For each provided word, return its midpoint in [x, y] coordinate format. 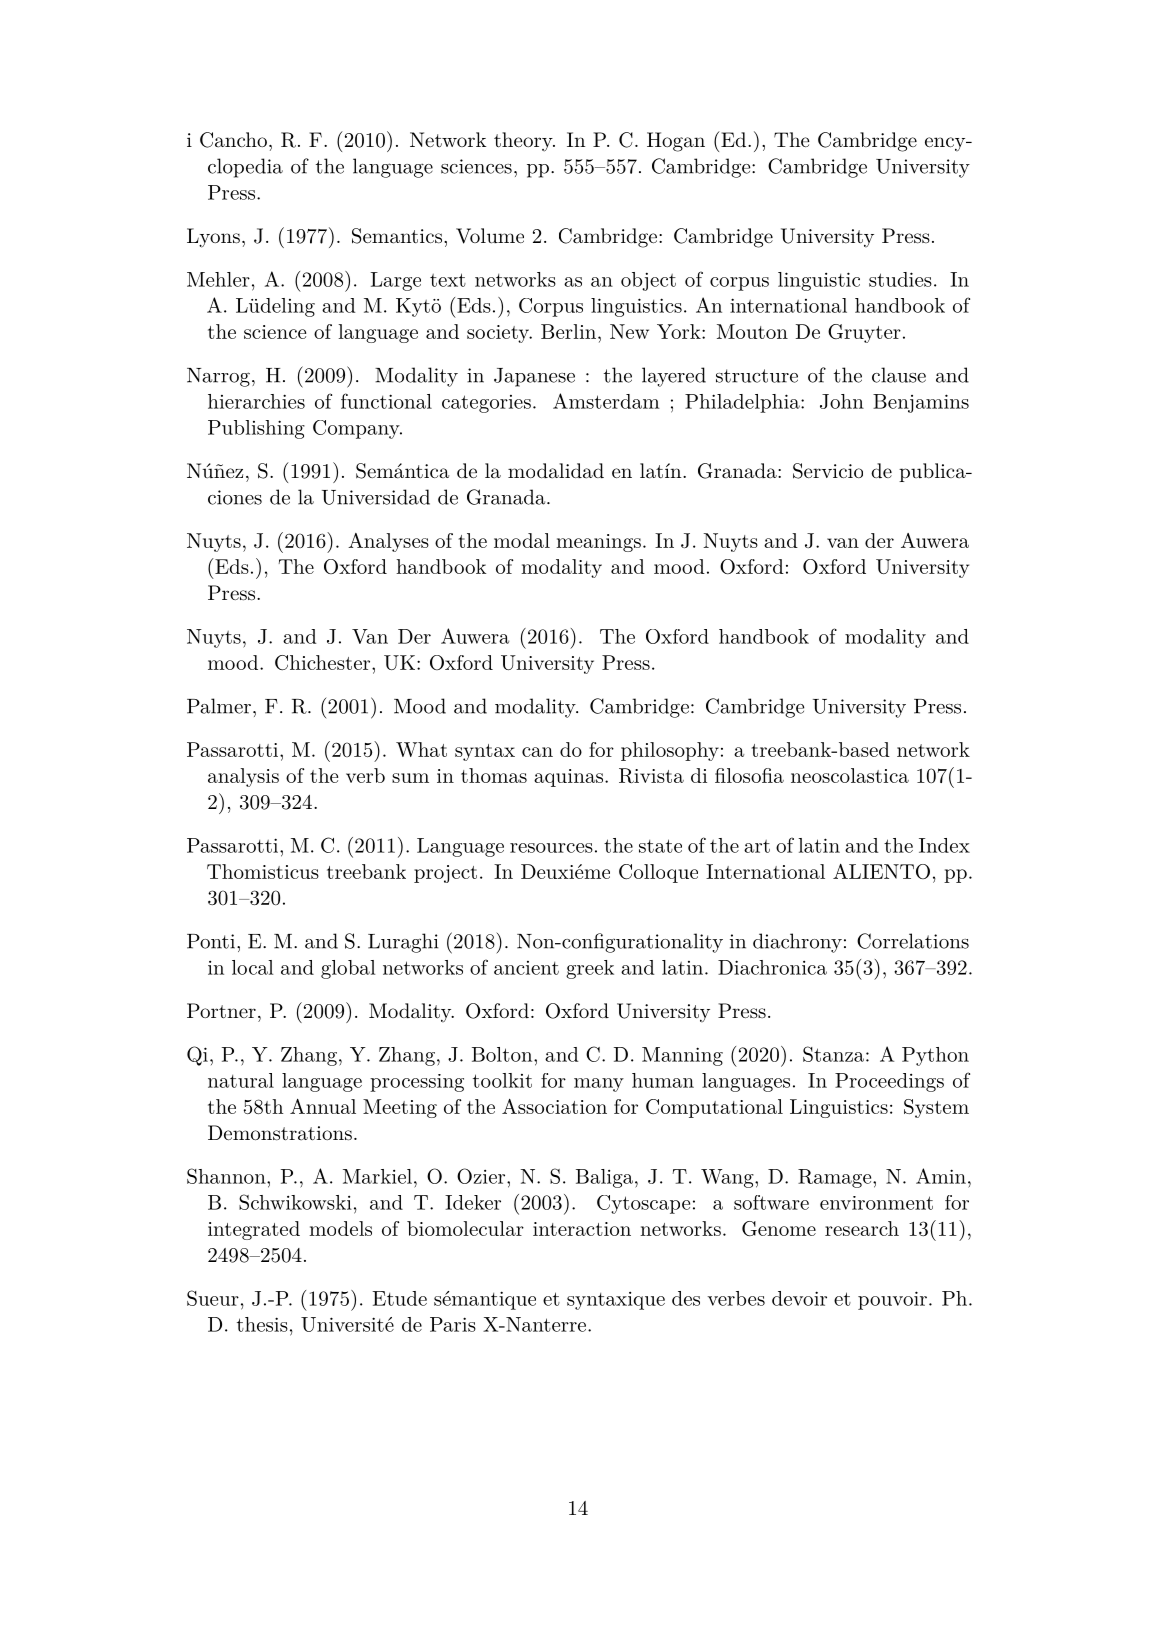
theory [524, 142]
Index [944, 845]
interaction [582, 1229]
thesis [262, 1324]
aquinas [568, 778]
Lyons [213, 238]
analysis [243, 777]
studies [900, 279]
